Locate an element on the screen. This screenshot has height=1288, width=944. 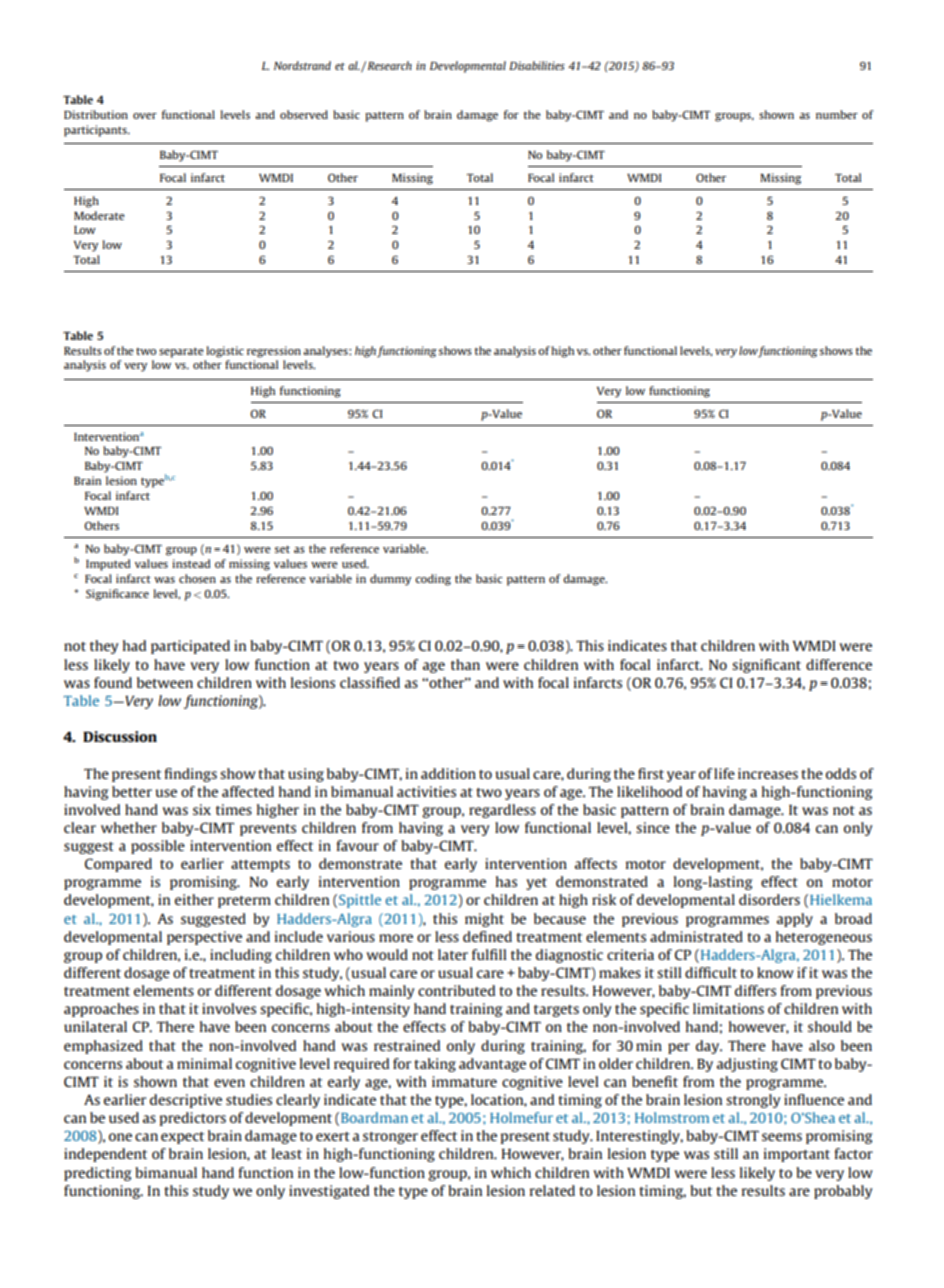
expect is located at coordinates (182, 1138).
